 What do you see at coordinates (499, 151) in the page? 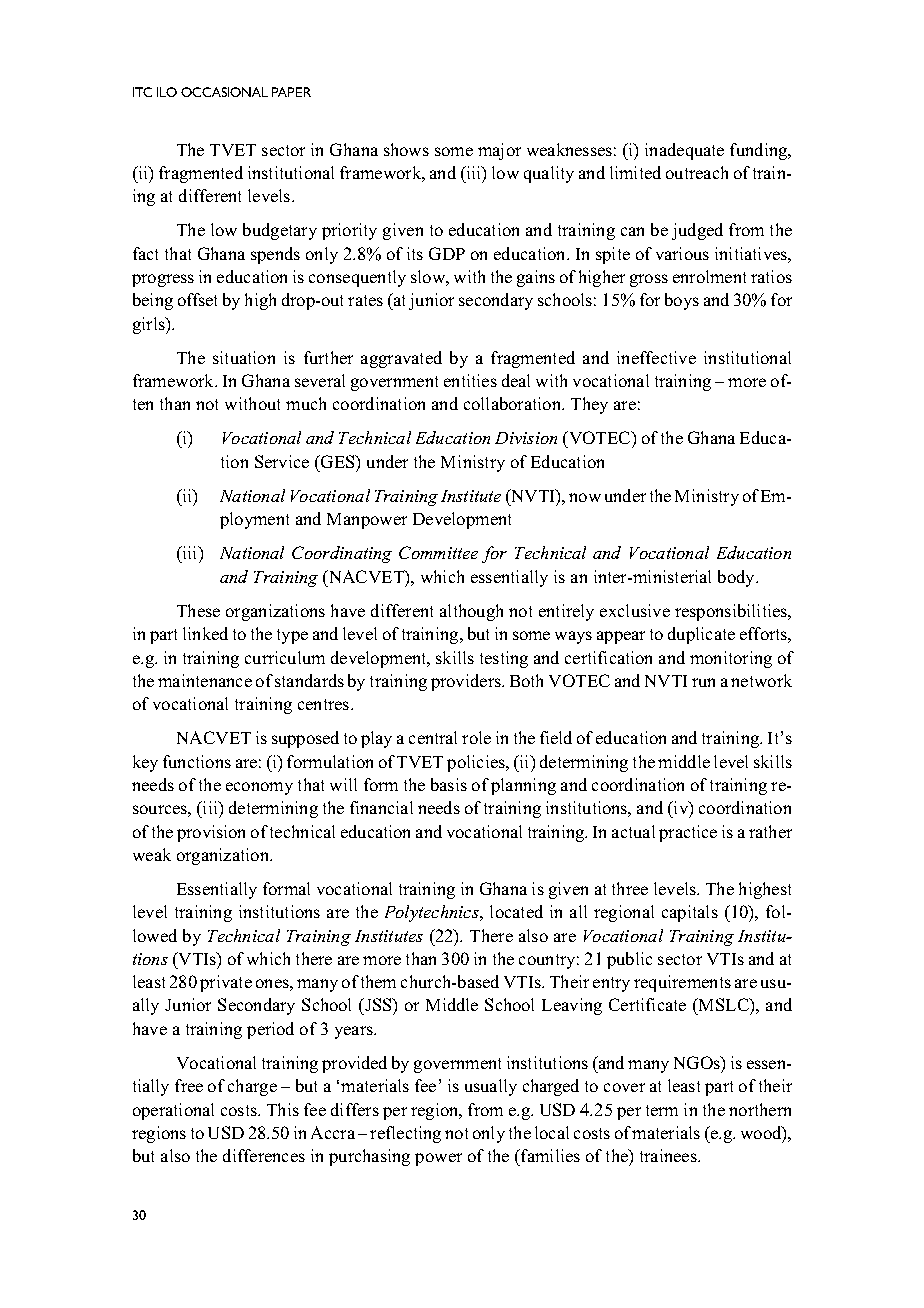
I see `major` at bounding box center [499, 151].
